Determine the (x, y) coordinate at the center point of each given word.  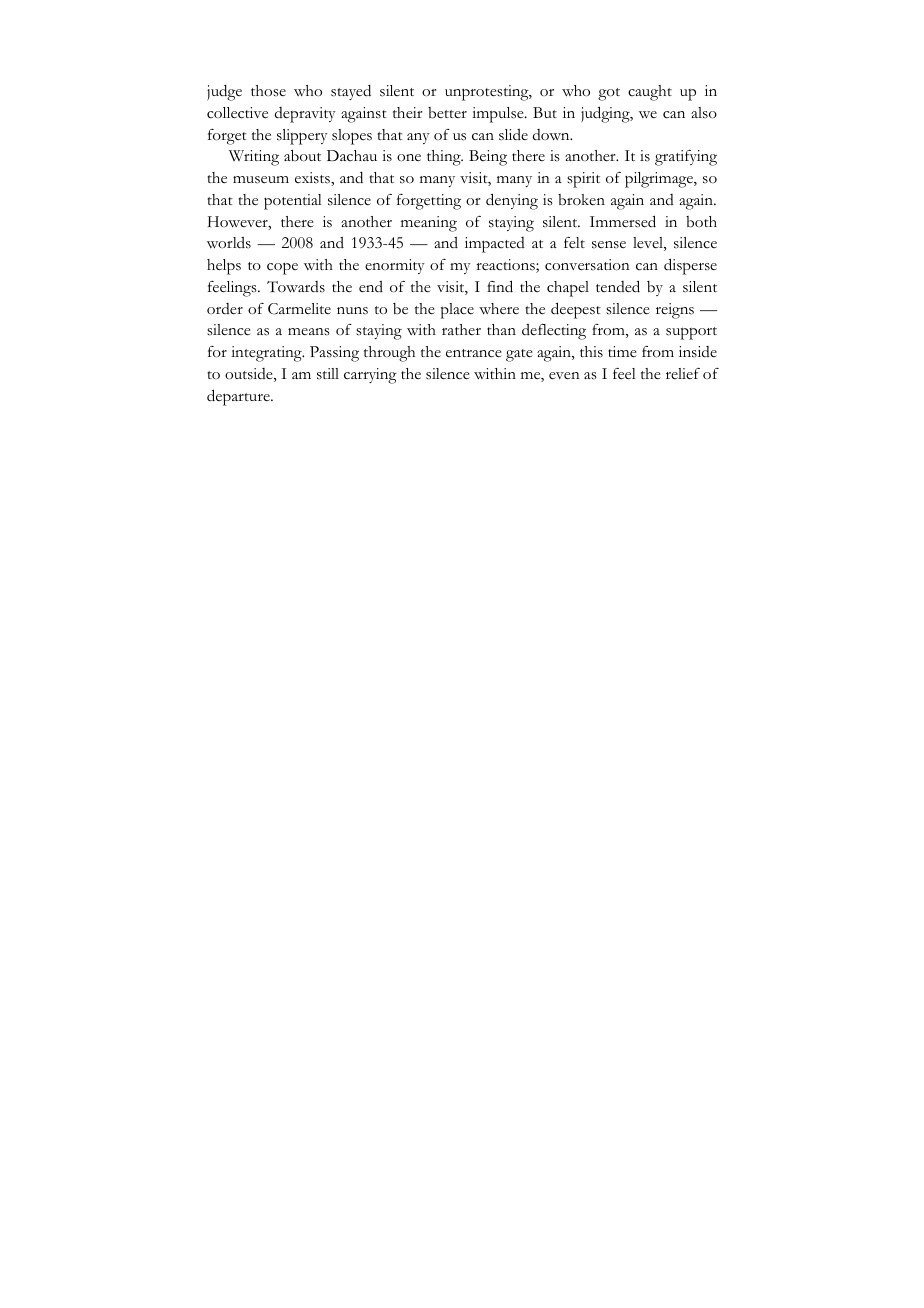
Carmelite (299, 309)
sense (609, 245)
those (268, 91)
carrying (370, 376)
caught (650, 93)
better (447, 113)
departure (239, 397)
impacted (495, 245)
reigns (675, 311)
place (457, 311)
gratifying (686, 158)
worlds (229, 243)
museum (261, 180)
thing (445, 158)
